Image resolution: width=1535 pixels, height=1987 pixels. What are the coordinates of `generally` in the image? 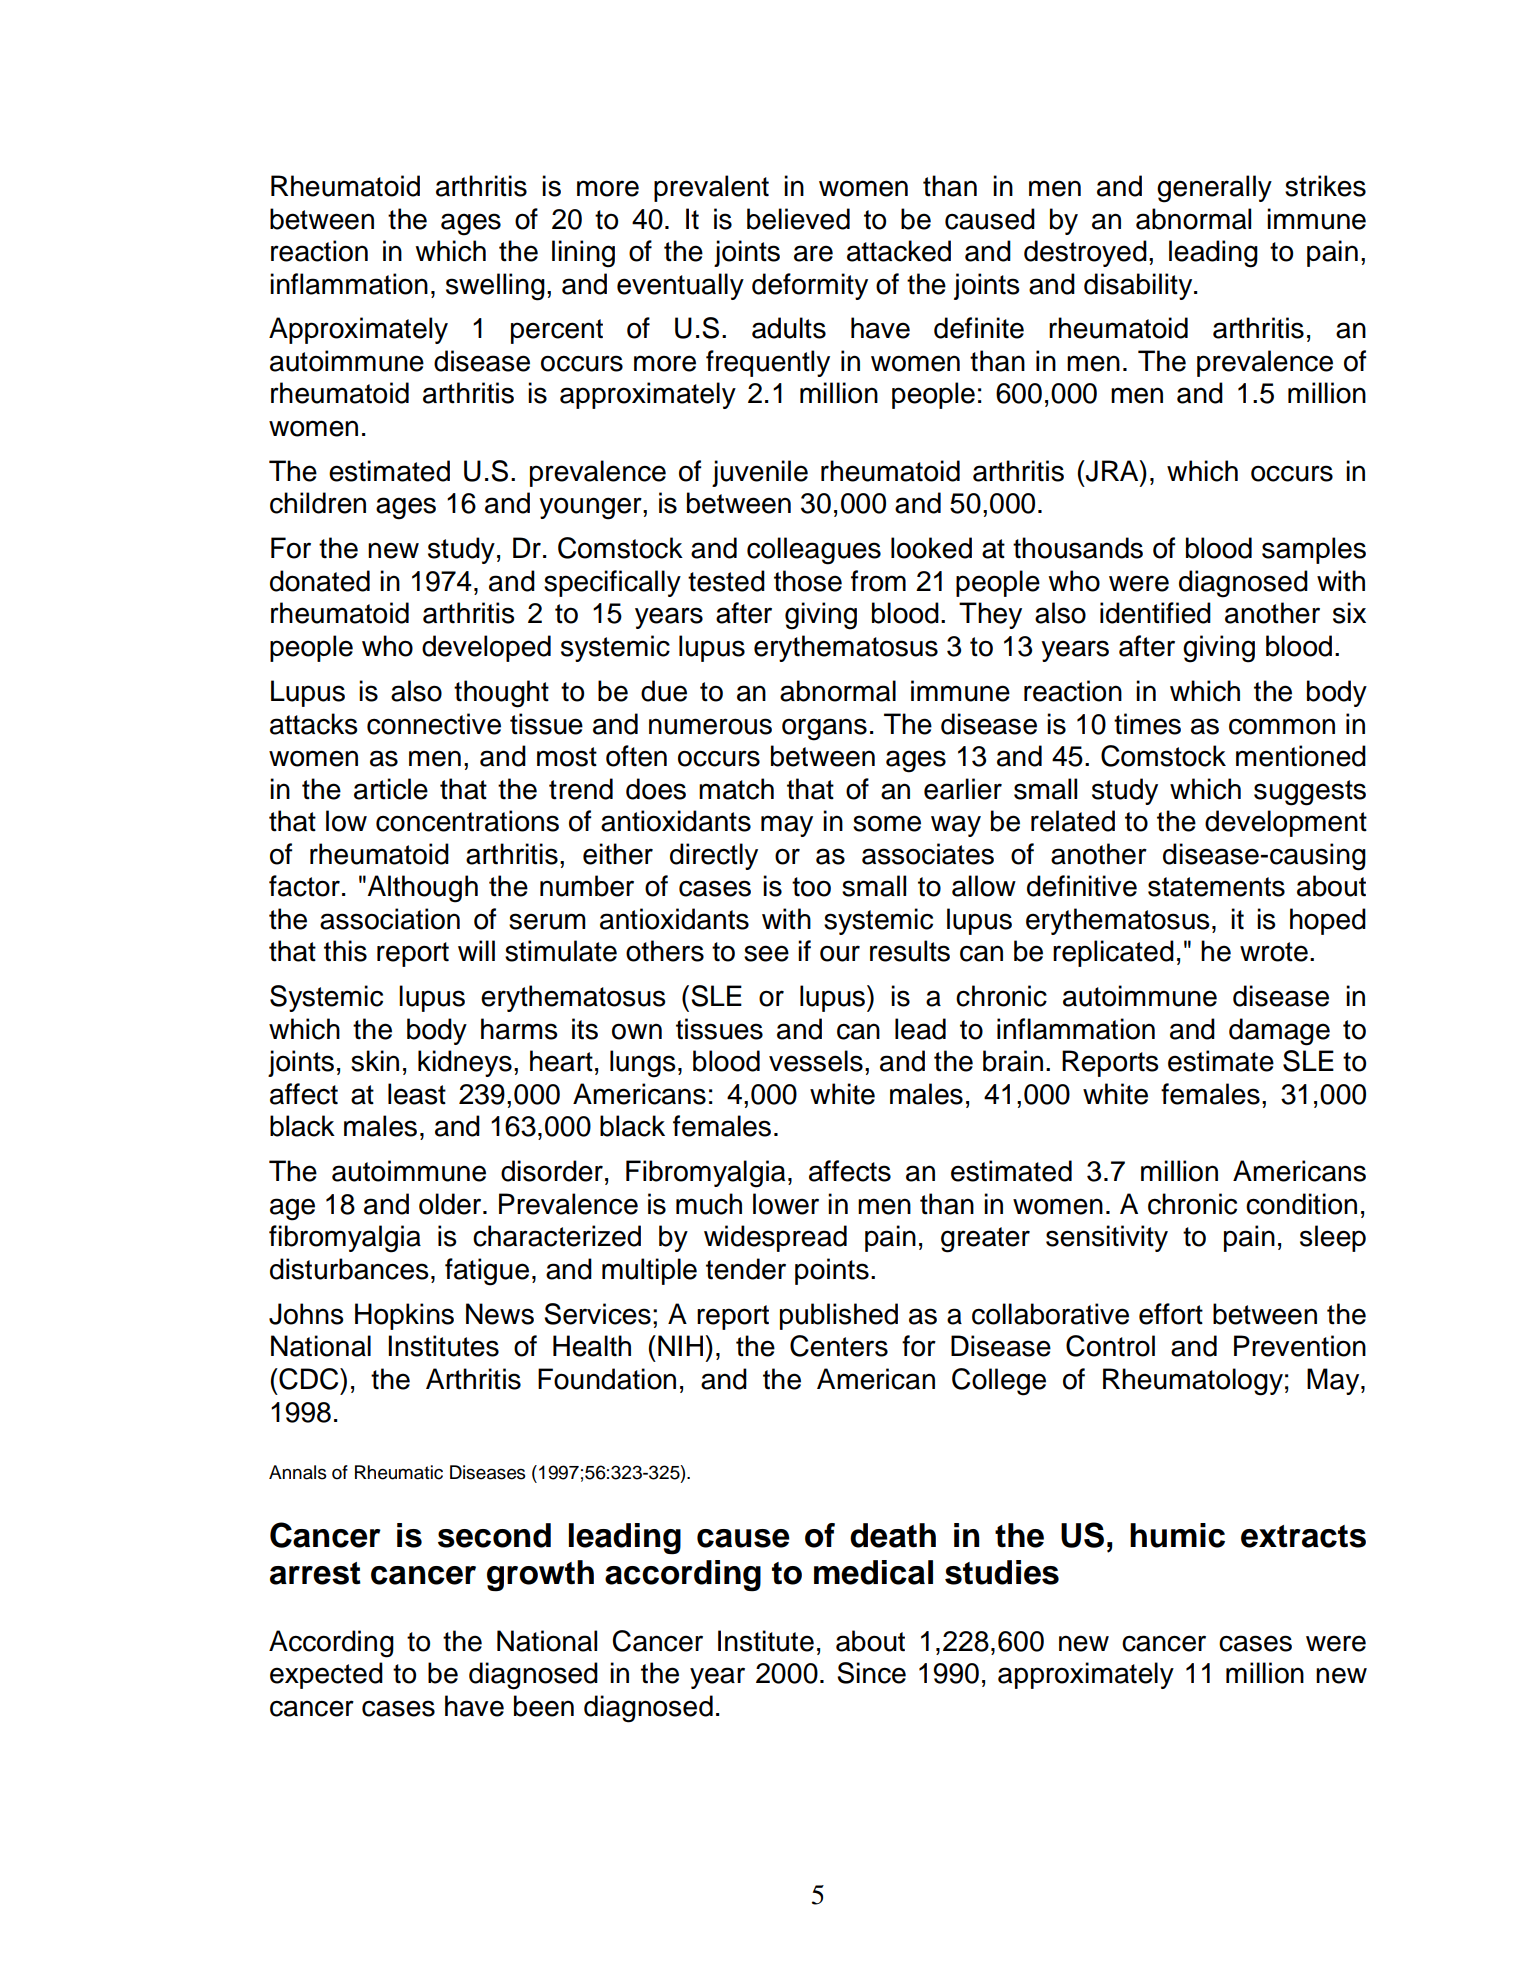 It's located at (1214, 189).
